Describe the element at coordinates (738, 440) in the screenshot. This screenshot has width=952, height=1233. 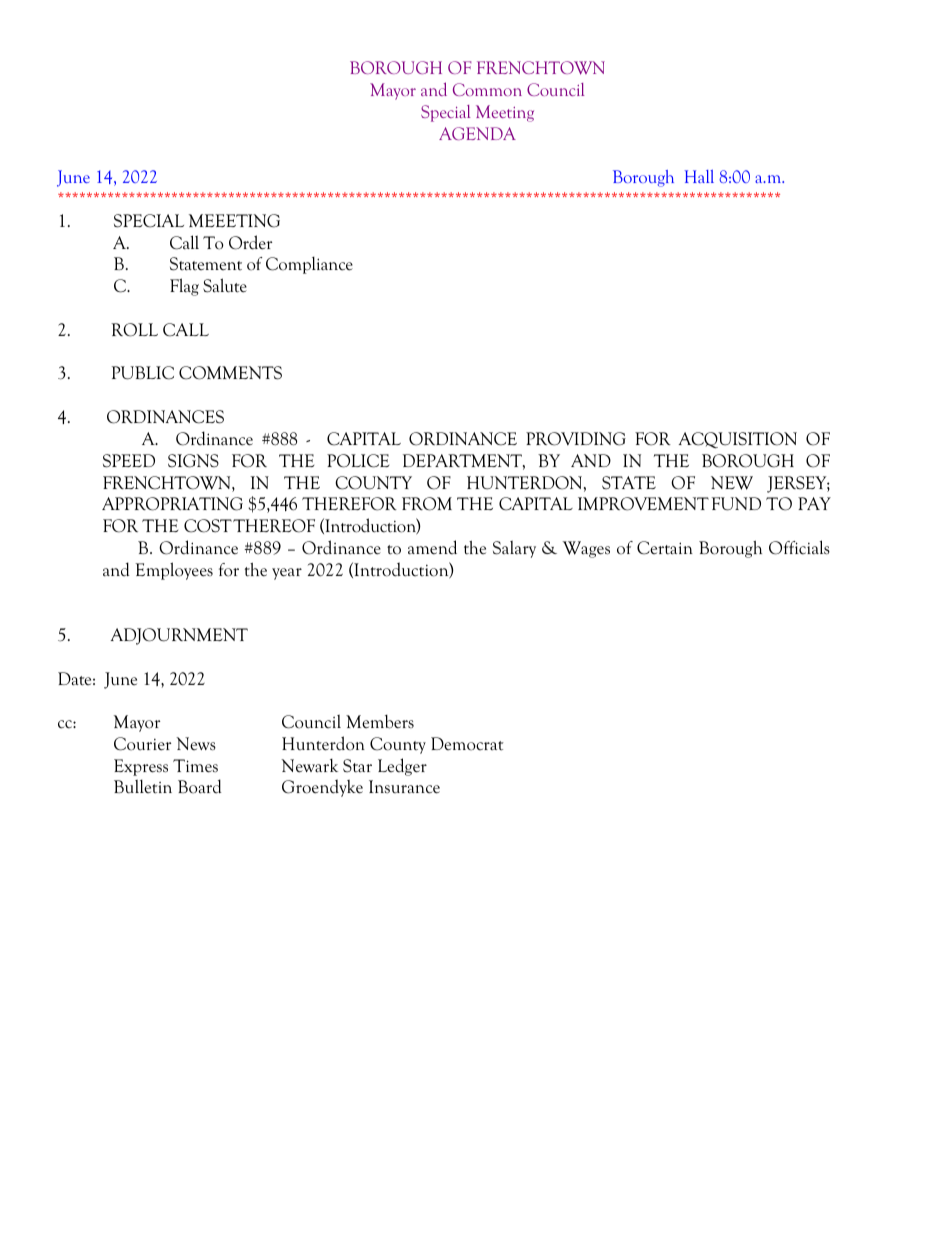
I see `ACQUISITION` at that location.
